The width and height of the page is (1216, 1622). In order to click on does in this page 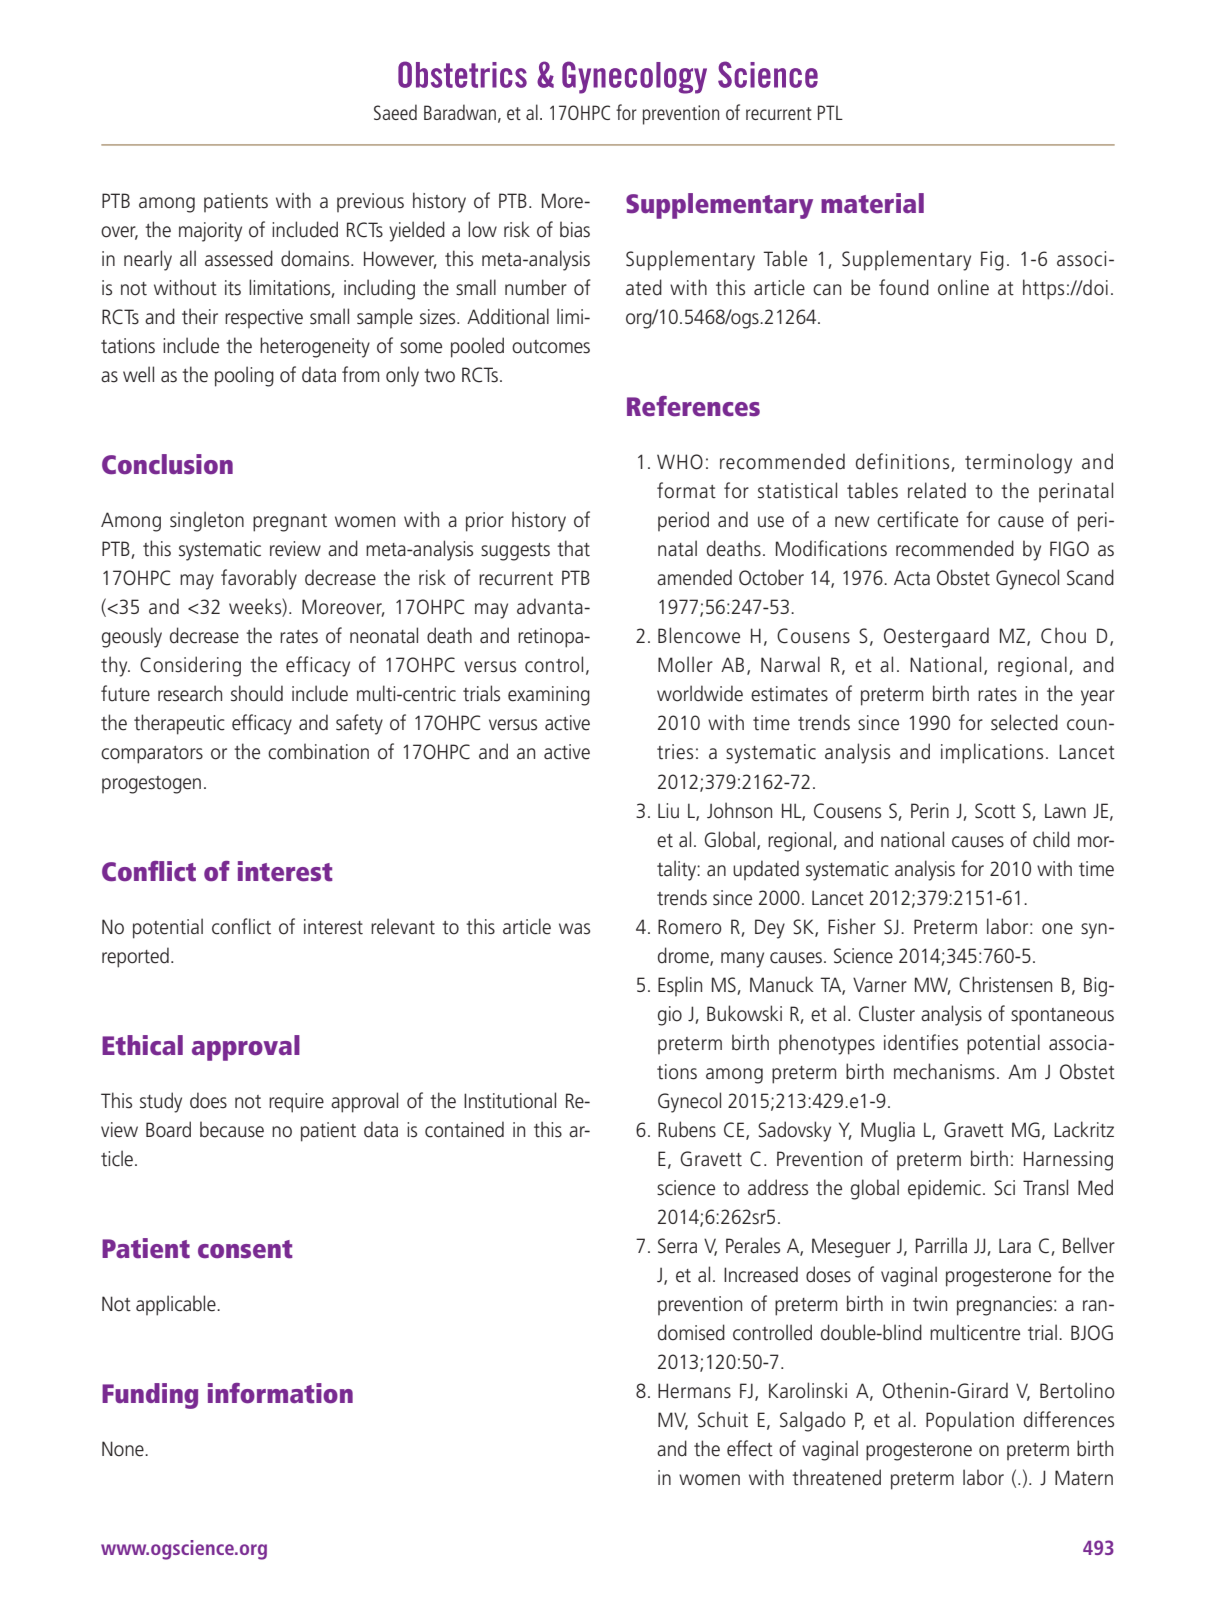, I will do `click(208, 1100)`.
